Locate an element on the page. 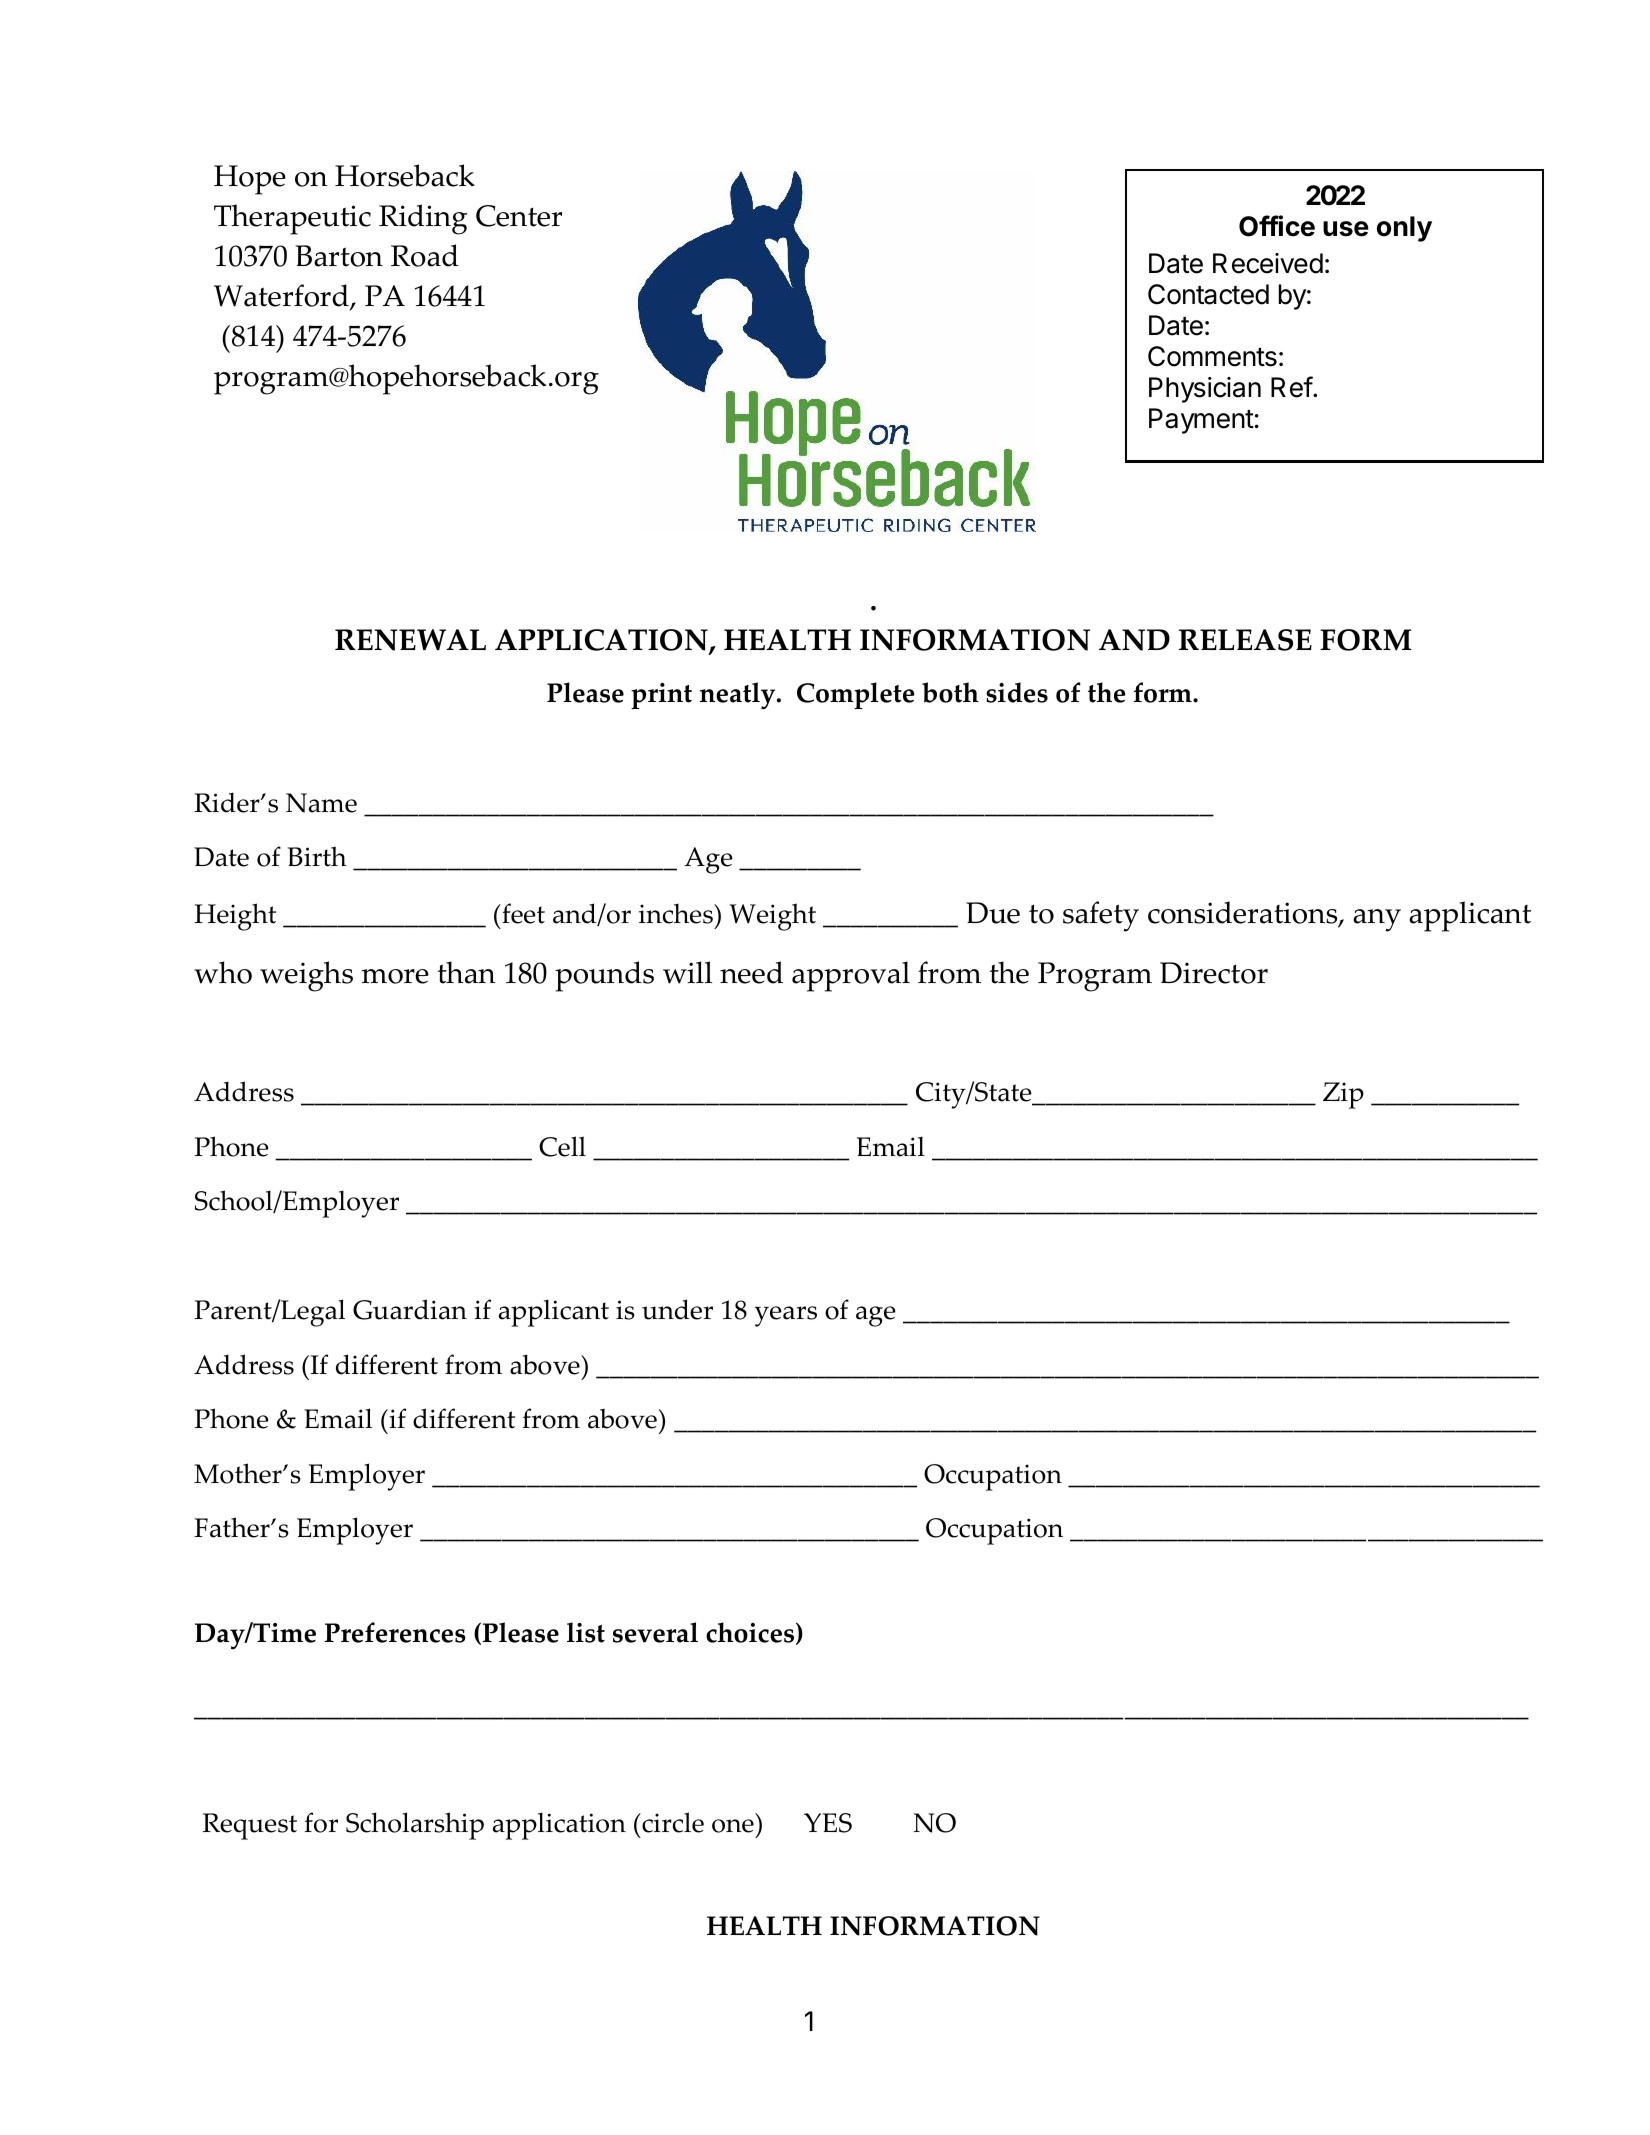 This image has width=1650, height=2135. years is located at coordinates (786, 1316).
